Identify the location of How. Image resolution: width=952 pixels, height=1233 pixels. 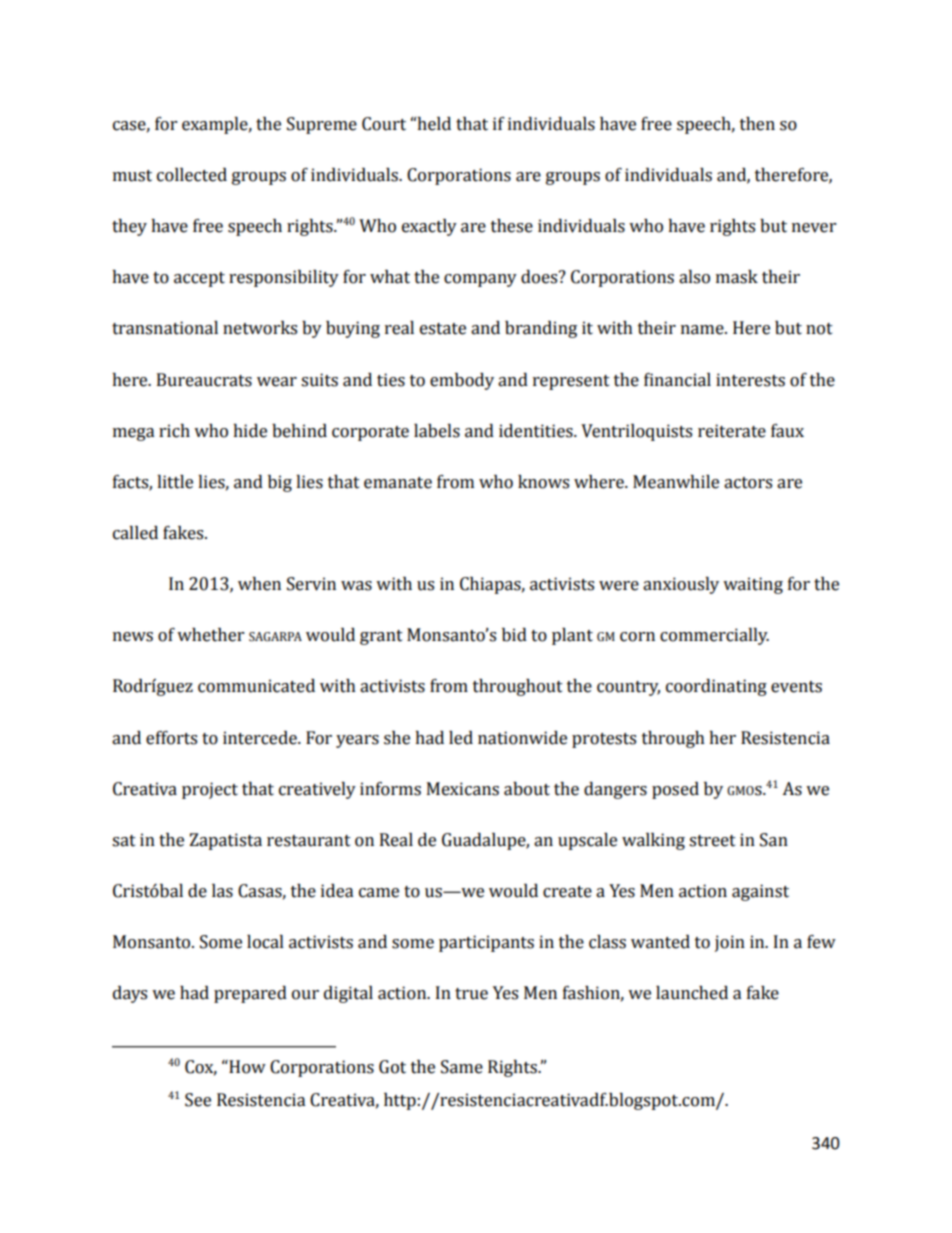
(246, 1067).
